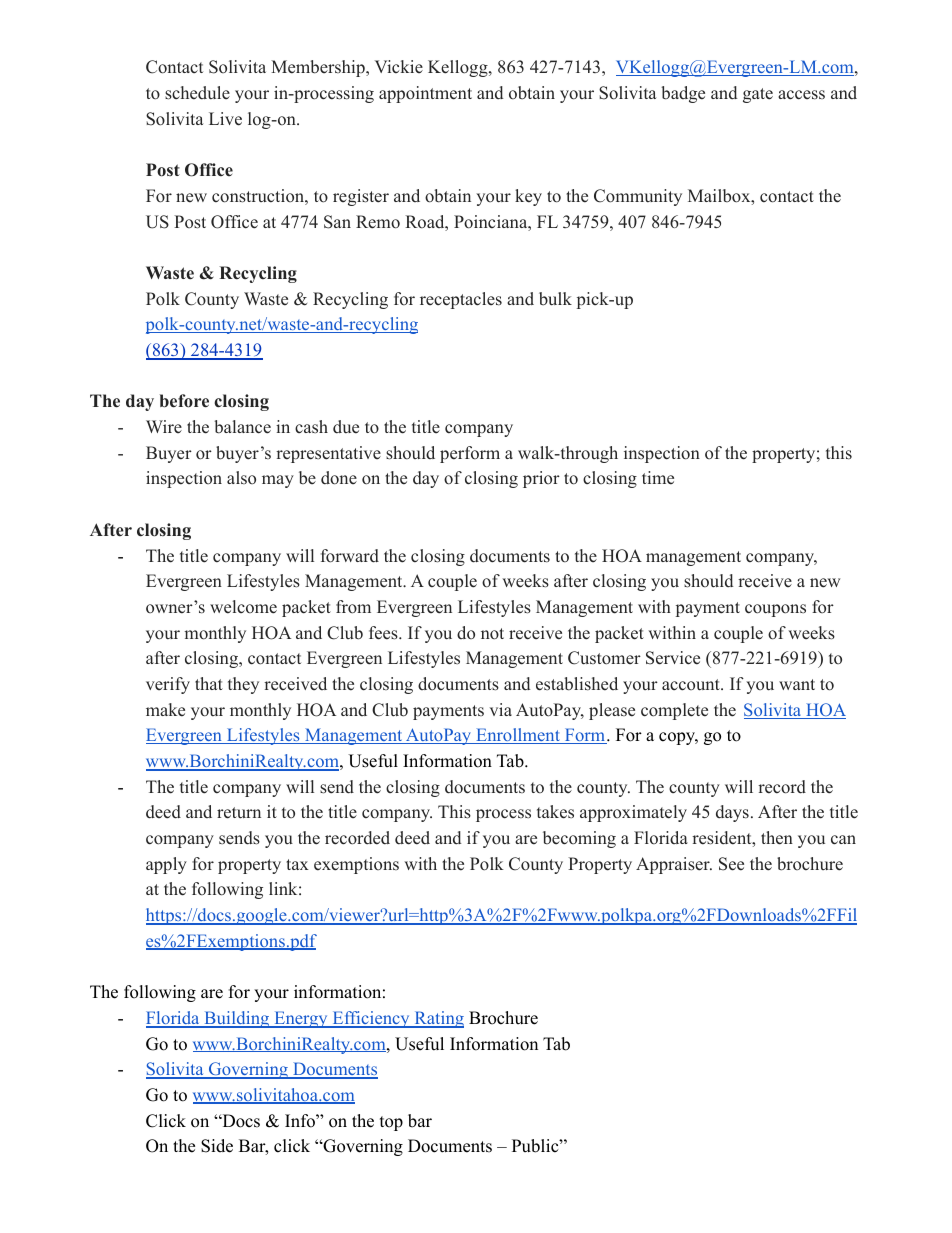  I want to click on want, so click(797, 684).
